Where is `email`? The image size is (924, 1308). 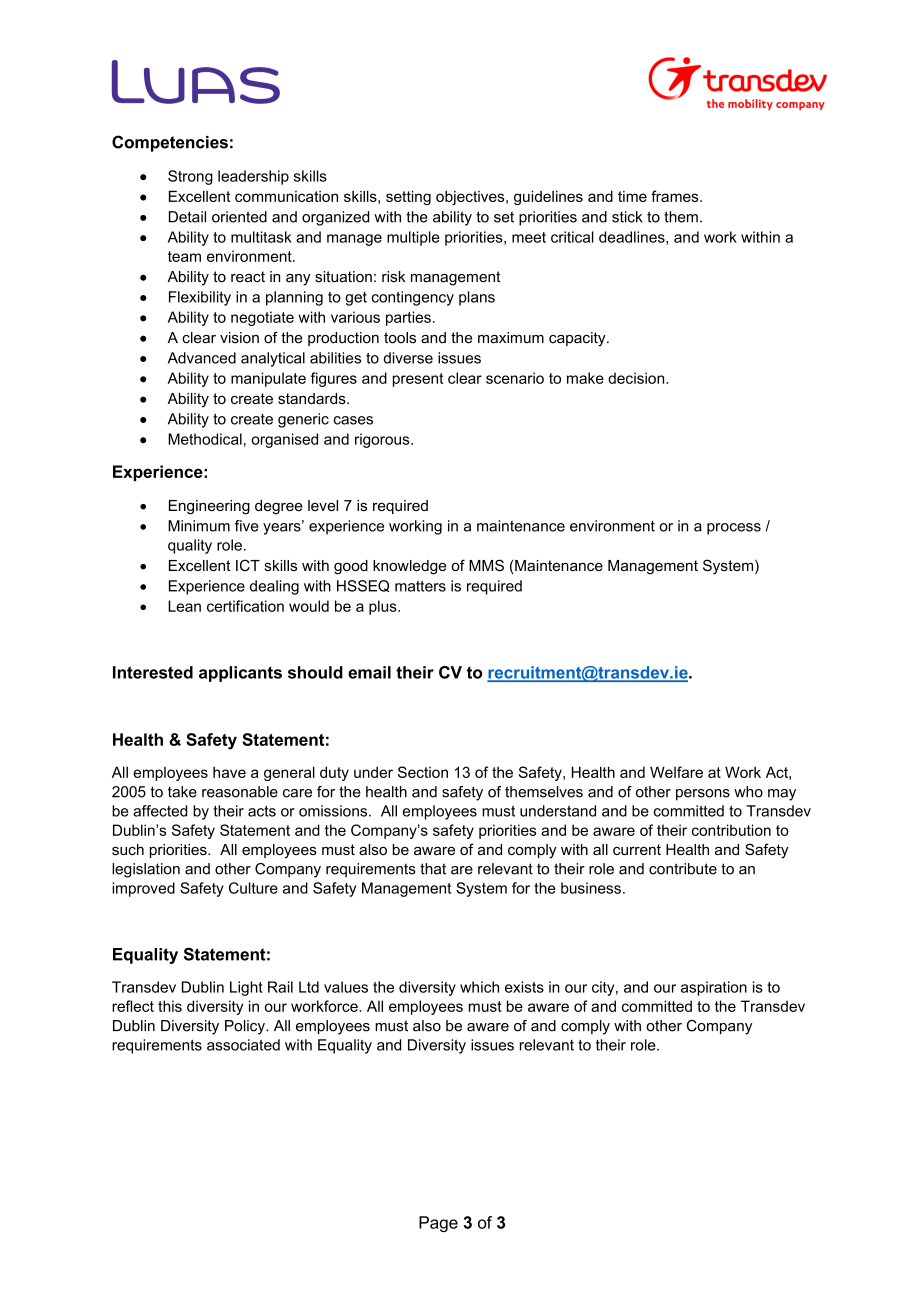 email is located at coordinates (369, 672).
